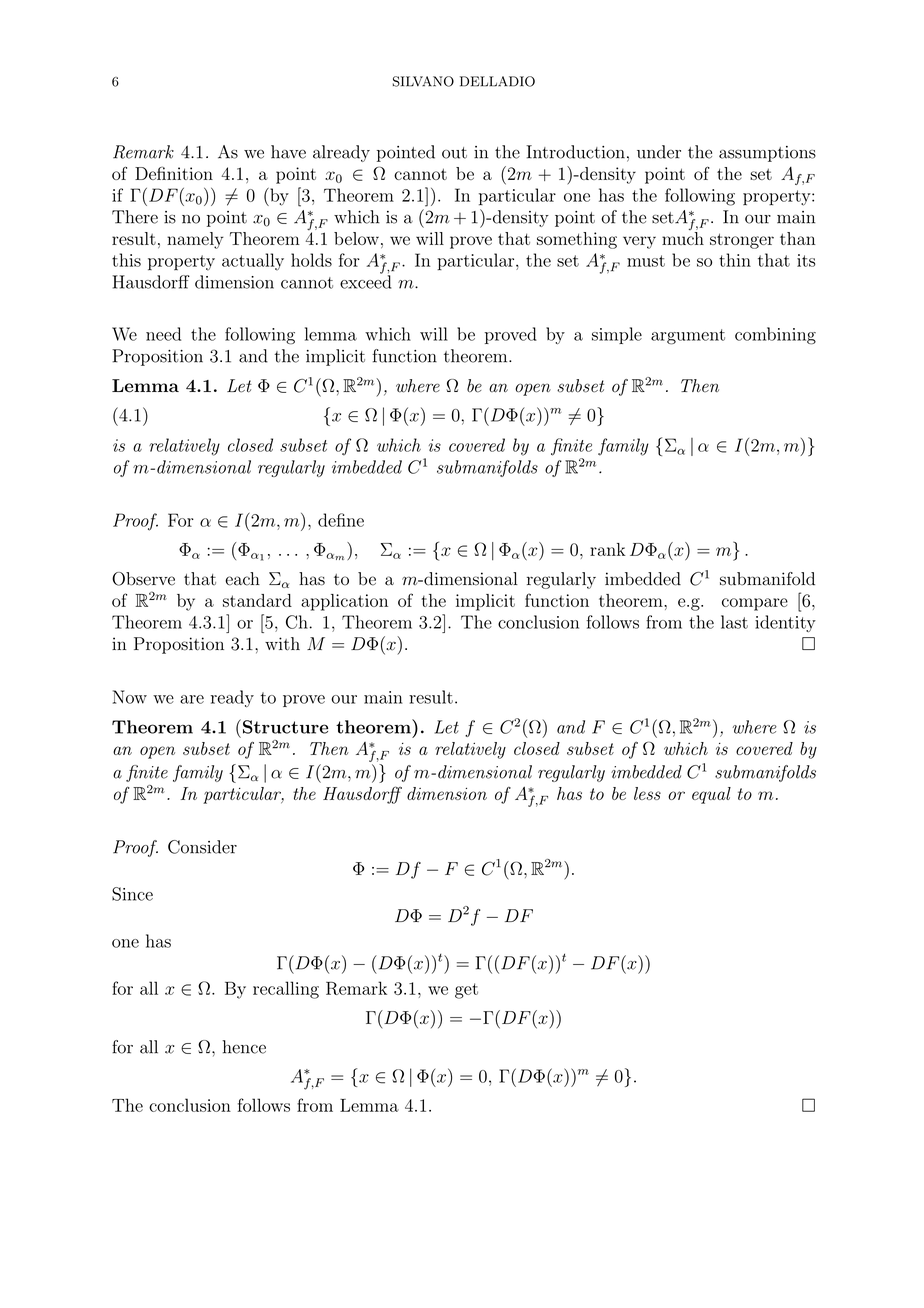 Image resolution: width=924 pixels, height=1308 pixels. What do you see at coordinates (174, 173) in the document?
I see `Definition` at bounding box center [174, 173].
